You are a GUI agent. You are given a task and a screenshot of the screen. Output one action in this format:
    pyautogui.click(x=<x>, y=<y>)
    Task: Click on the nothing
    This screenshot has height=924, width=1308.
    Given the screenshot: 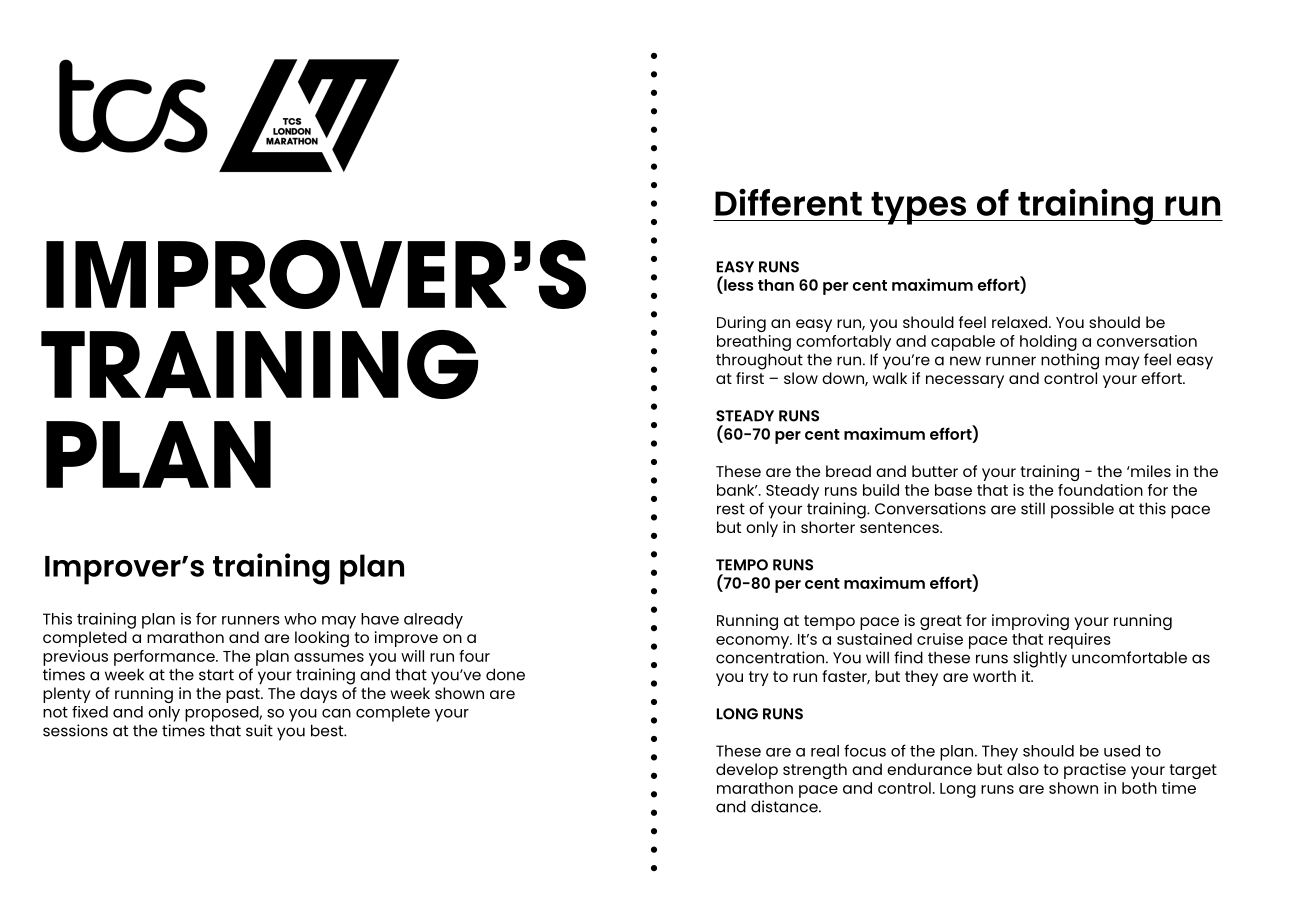 What is the action you would take?
    pyautogui.click(x=1070, y=361)
